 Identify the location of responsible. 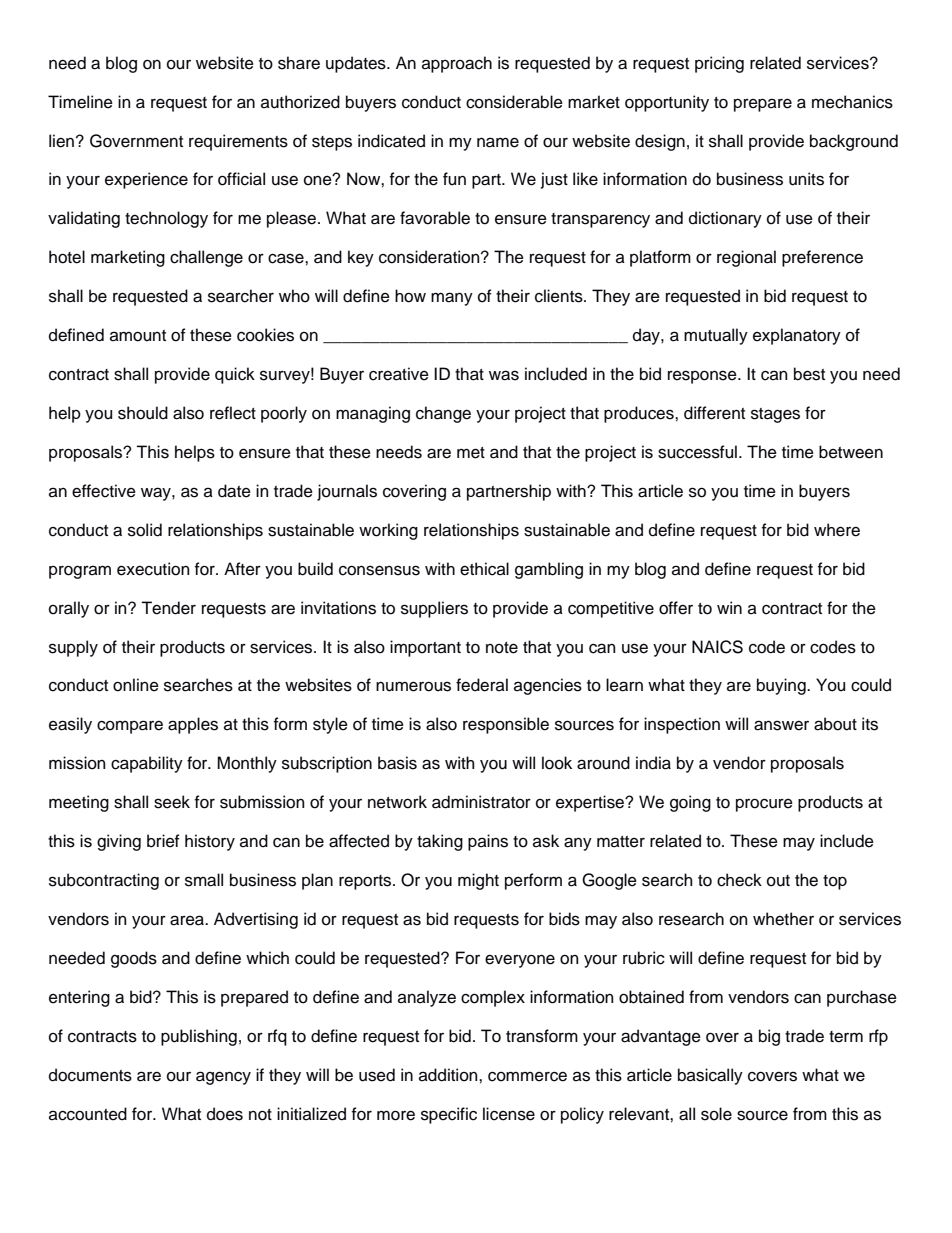
(506, 725).
